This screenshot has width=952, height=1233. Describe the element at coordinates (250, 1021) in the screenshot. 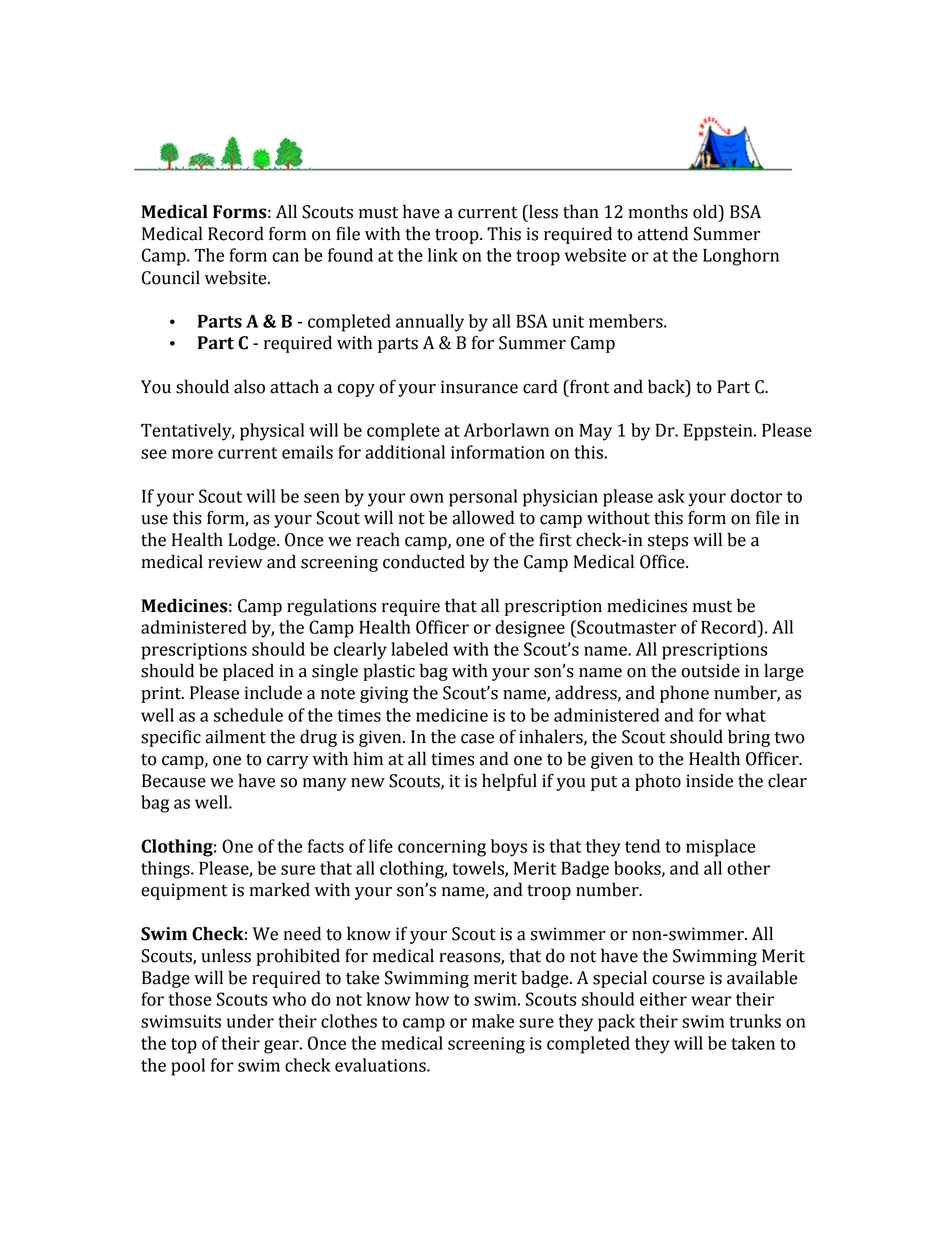

I see `under` at that location.
